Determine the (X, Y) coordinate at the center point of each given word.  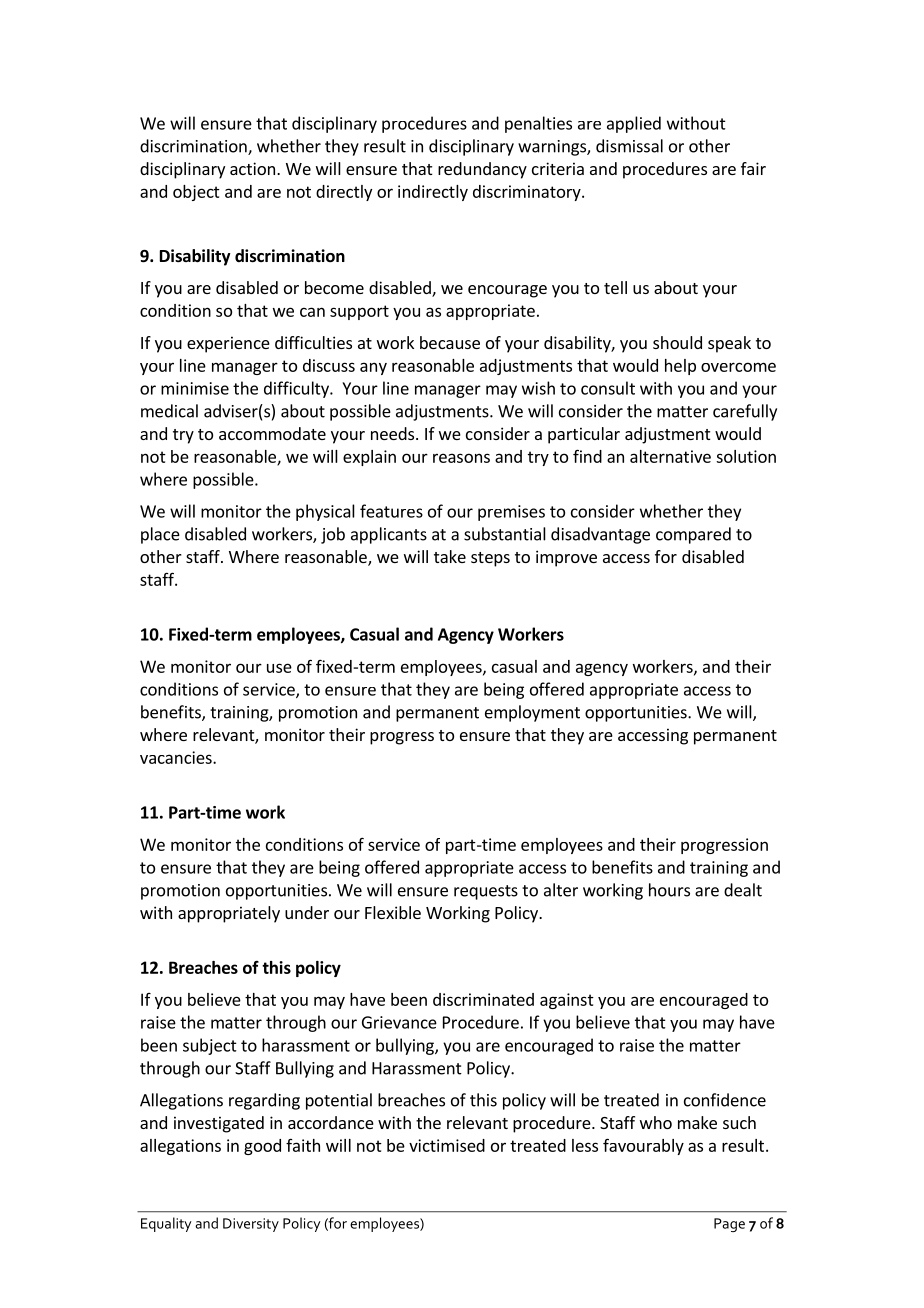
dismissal (629, 146)
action (252, 168)
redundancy (482, 170)
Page (729, 1225)
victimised (447, 1145)
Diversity (251, 1225)
